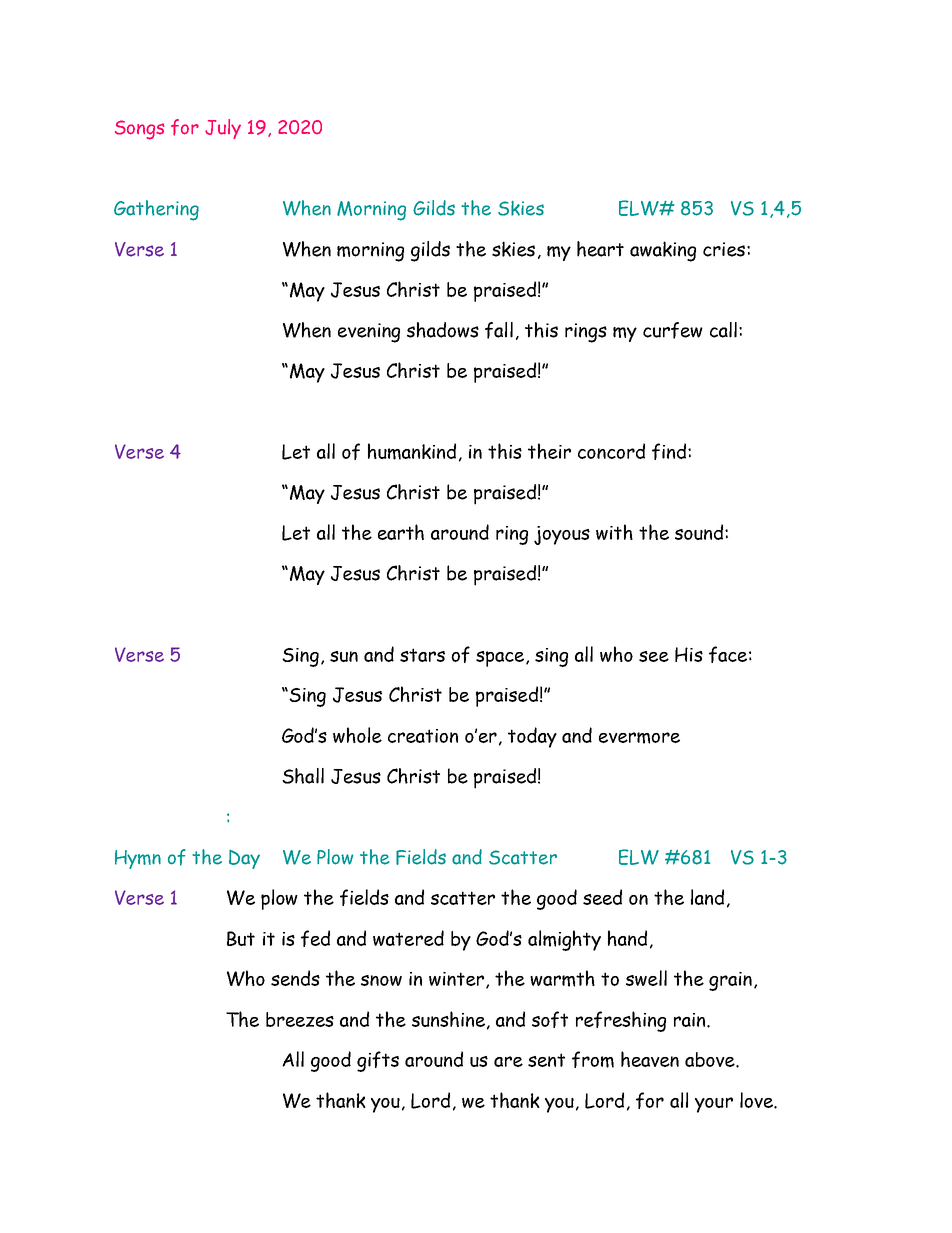  I want to click on earth, so click(401, 532).
